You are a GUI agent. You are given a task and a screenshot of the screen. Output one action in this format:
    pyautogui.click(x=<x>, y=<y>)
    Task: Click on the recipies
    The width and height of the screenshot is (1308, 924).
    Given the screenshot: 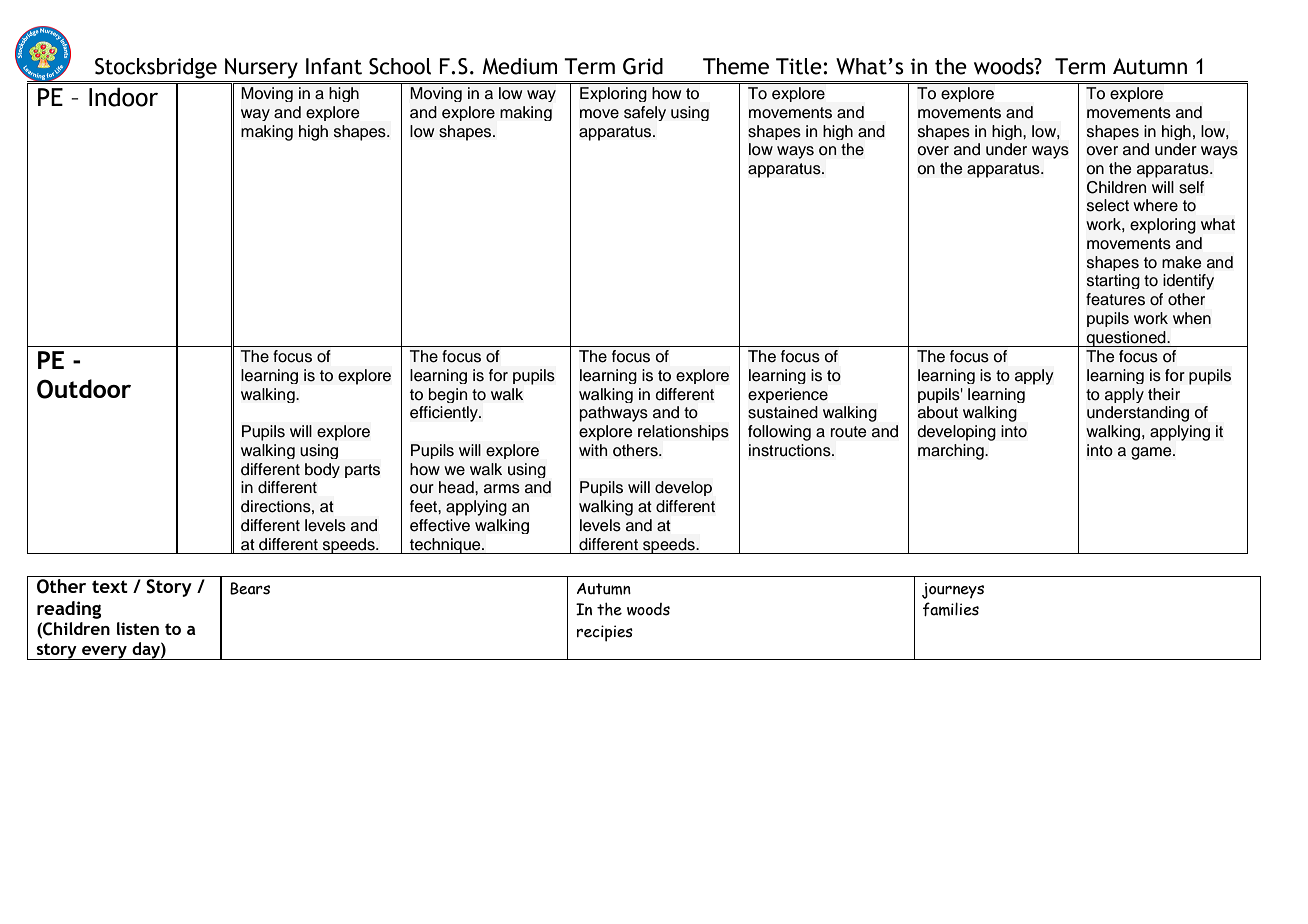 What is the action you would take?
    pyautogui.click(x=605, y=633)
